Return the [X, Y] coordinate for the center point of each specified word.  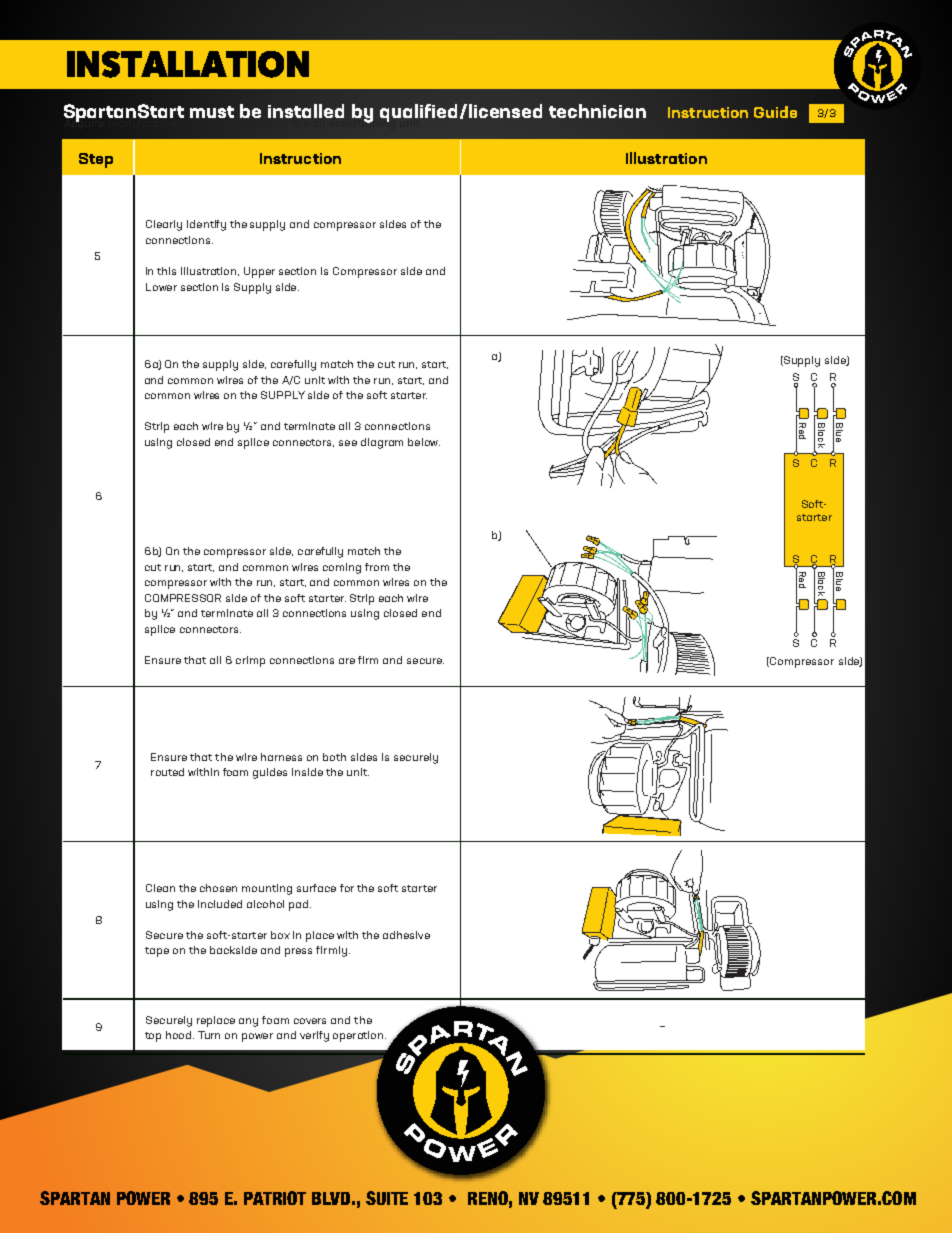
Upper [259, 272]
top [153, 1037]
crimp [250, 661]
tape [157, 952]
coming [342, 568]
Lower [161, 287]
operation [359, 1036]
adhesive [406, 935]
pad [300, 905]
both [334, 757]
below [424, 442]
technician [597, 111]
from [377, 567]
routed [167, 772]
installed [306, 111]
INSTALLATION [188, 64]
